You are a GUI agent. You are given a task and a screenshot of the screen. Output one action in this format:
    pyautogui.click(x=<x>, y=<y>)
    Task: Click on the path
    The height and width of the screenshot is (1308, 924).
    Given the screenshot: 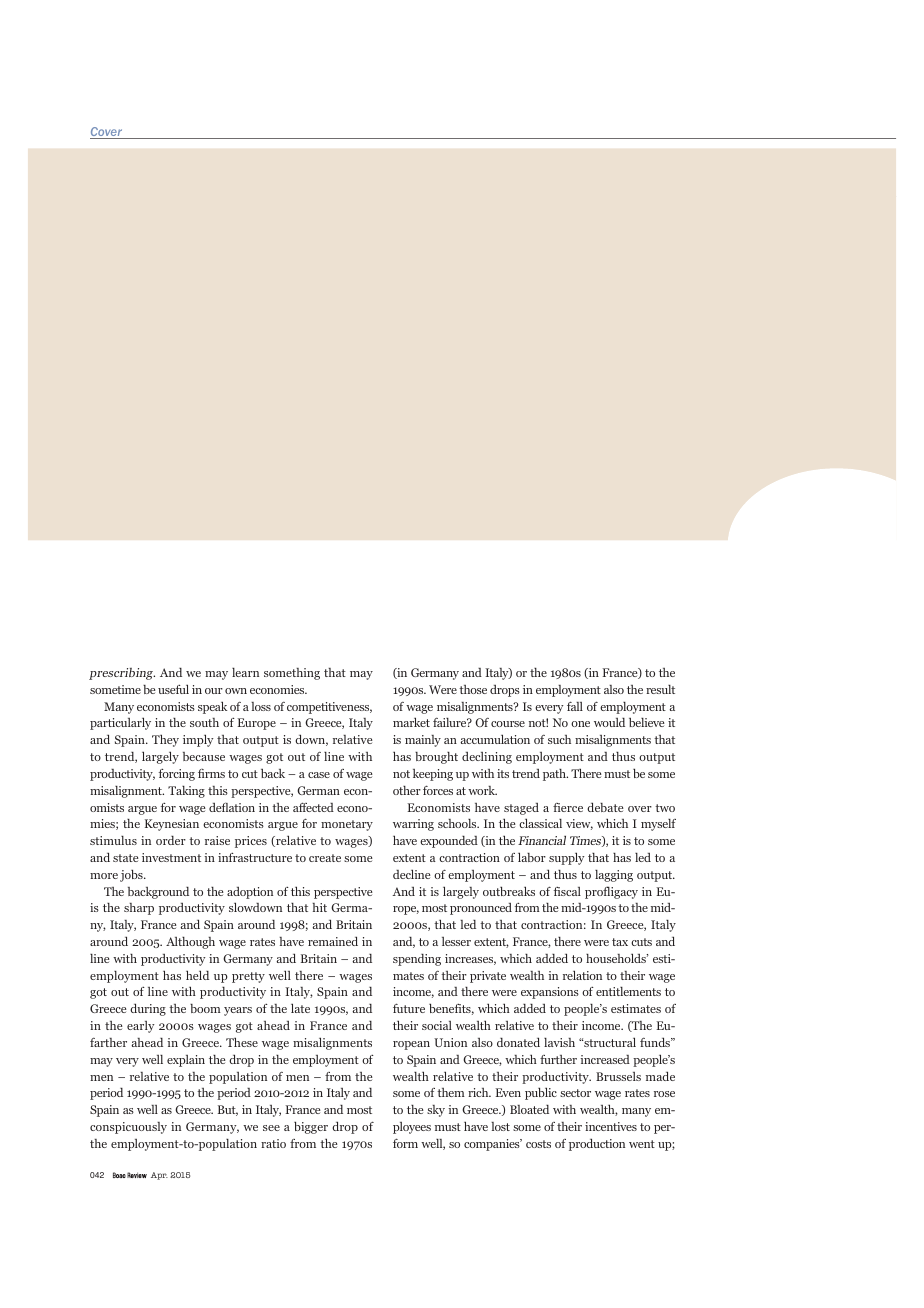 What is the action you would take?
    pyautogui.click(x=555, y=775)
